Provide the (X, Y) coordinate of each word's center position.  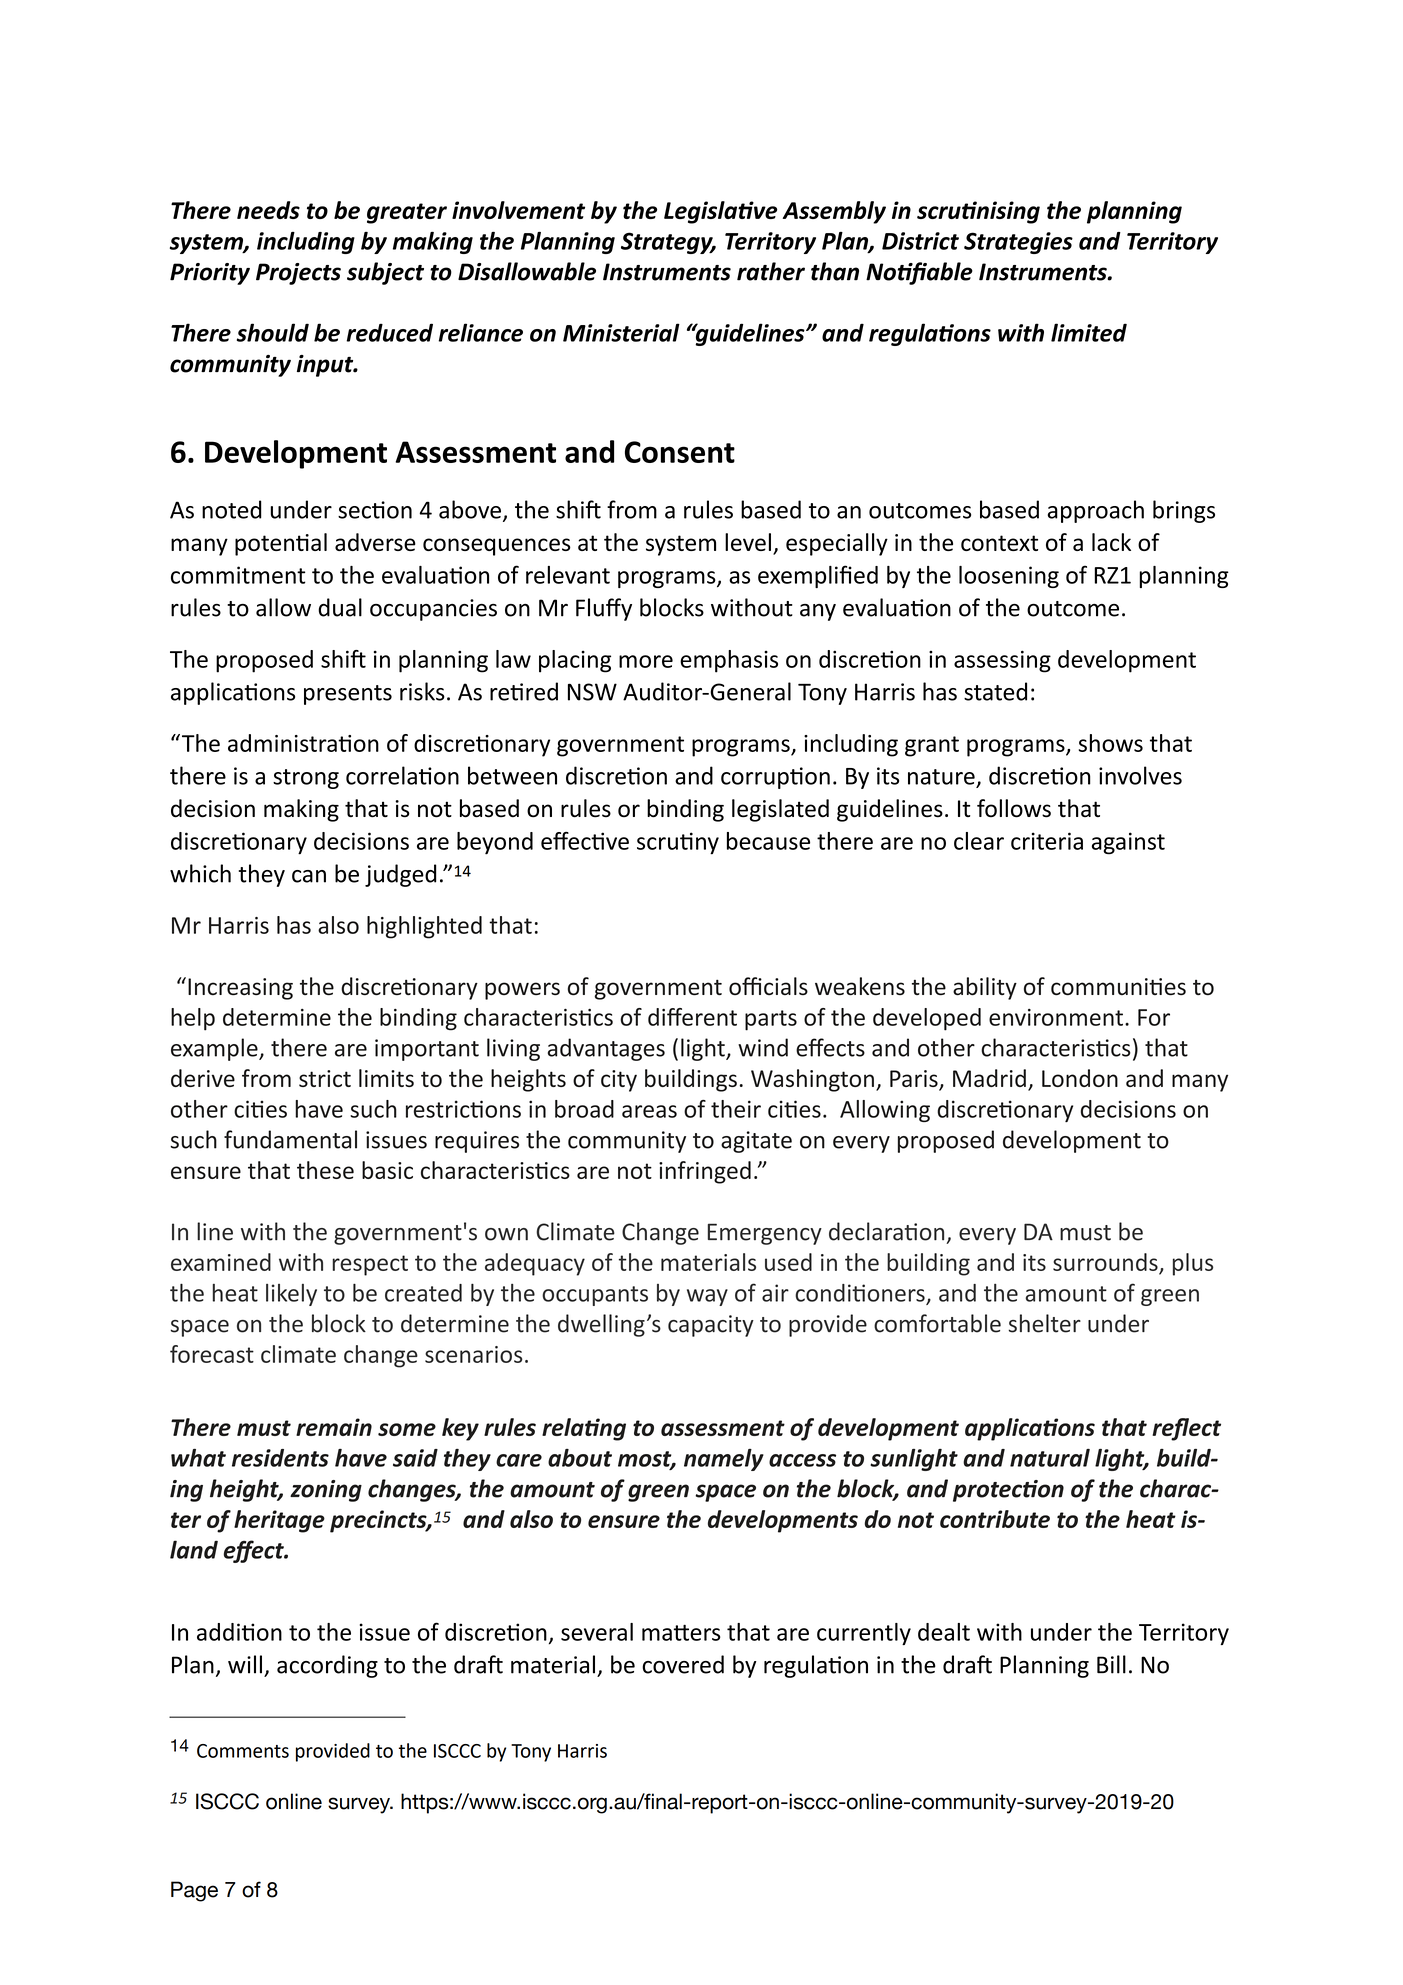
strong (306, 779)
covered (683, 1664)
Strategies (1018, 243)
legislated (780, 810)
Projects (298, 274)
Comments (243, 1751)
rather (771, 271)
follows (1014, 808)
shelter (1045, 1323)
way (707, 1297)
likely (291, 1295)
